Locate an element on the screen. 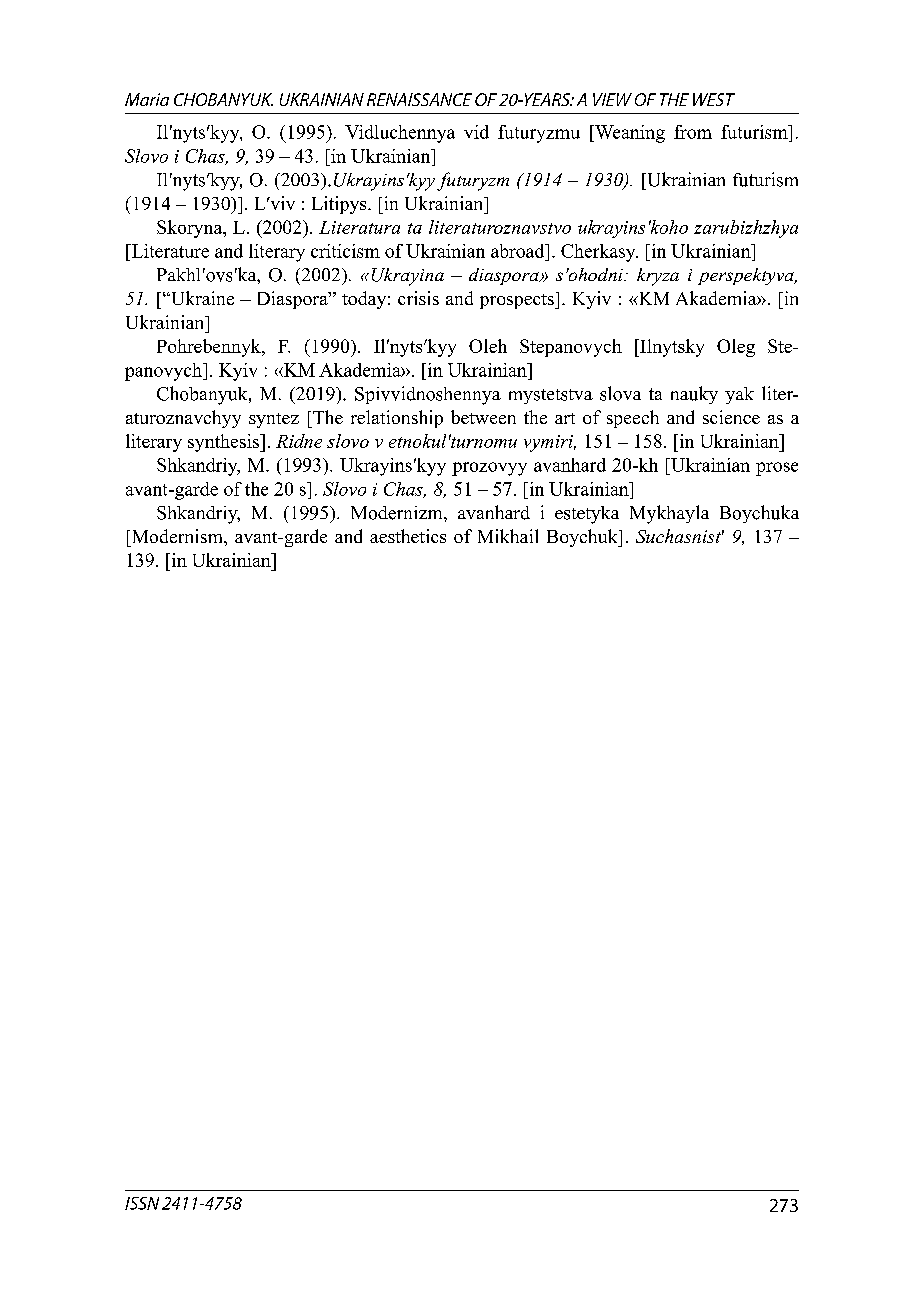 The height and width of the screenshot is (1311, 924). Ukraine is located at coordinates (201, 298).
